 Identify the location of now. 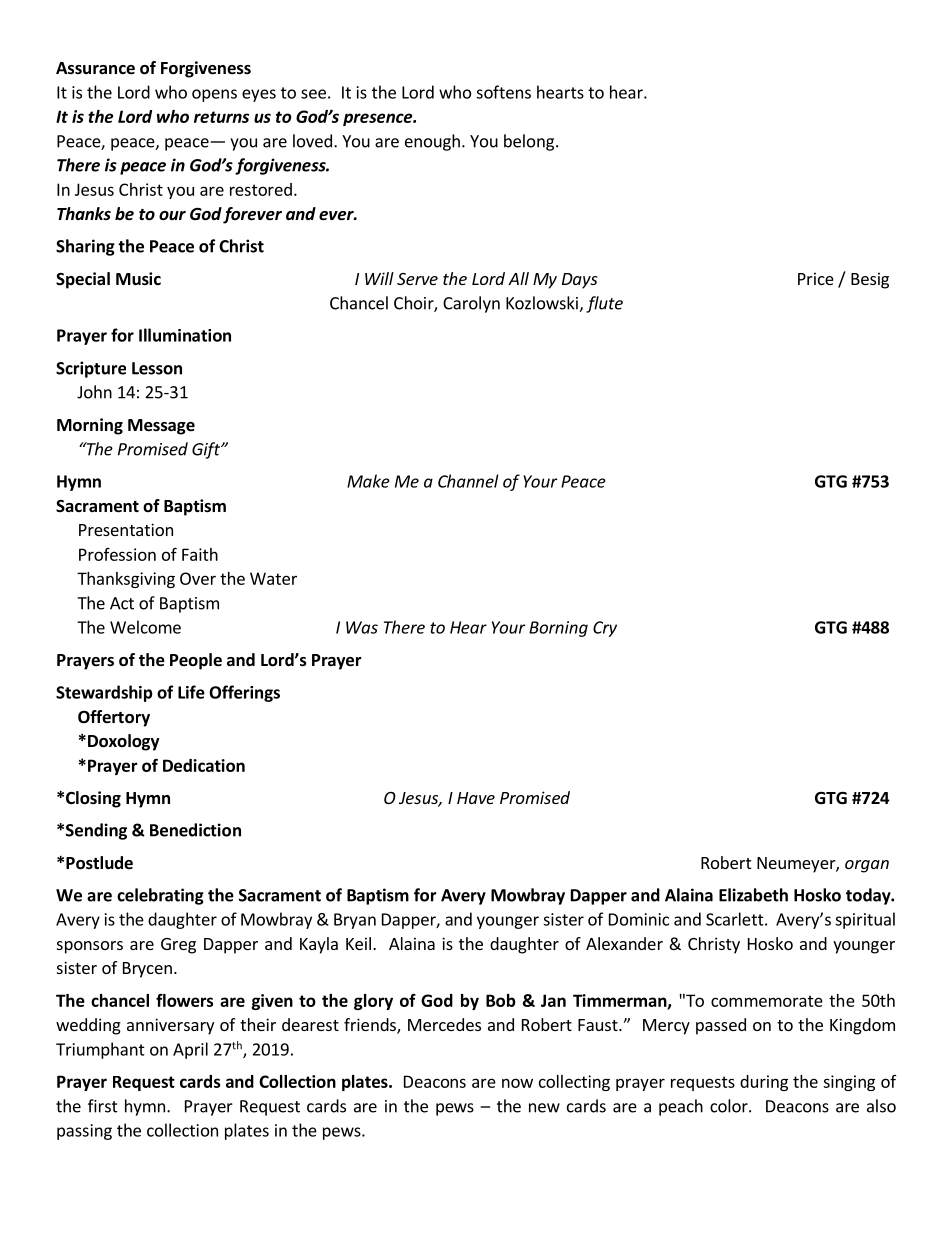
(517, 1083).
